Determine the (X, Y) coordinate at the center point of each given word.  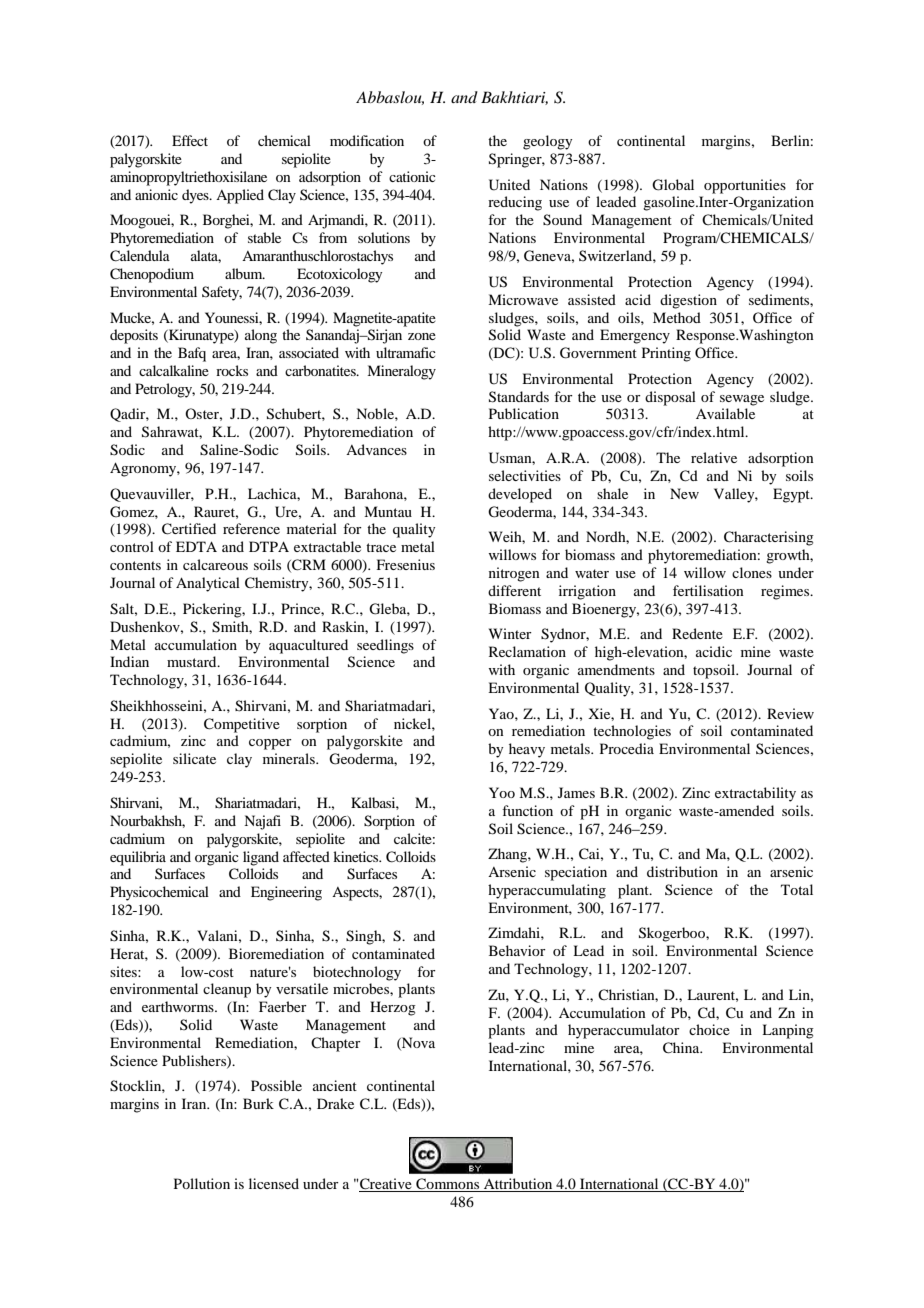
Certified (189, 529)
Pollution (202, 1183)
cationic (412, 176)
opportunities (745, 186)
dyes (196, 196)
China (682, 1048)
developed (520, 495)
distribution (682, 871)
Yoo (502, 792)
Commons (448, 1185)
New (684, 493)
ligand (261, 858)
